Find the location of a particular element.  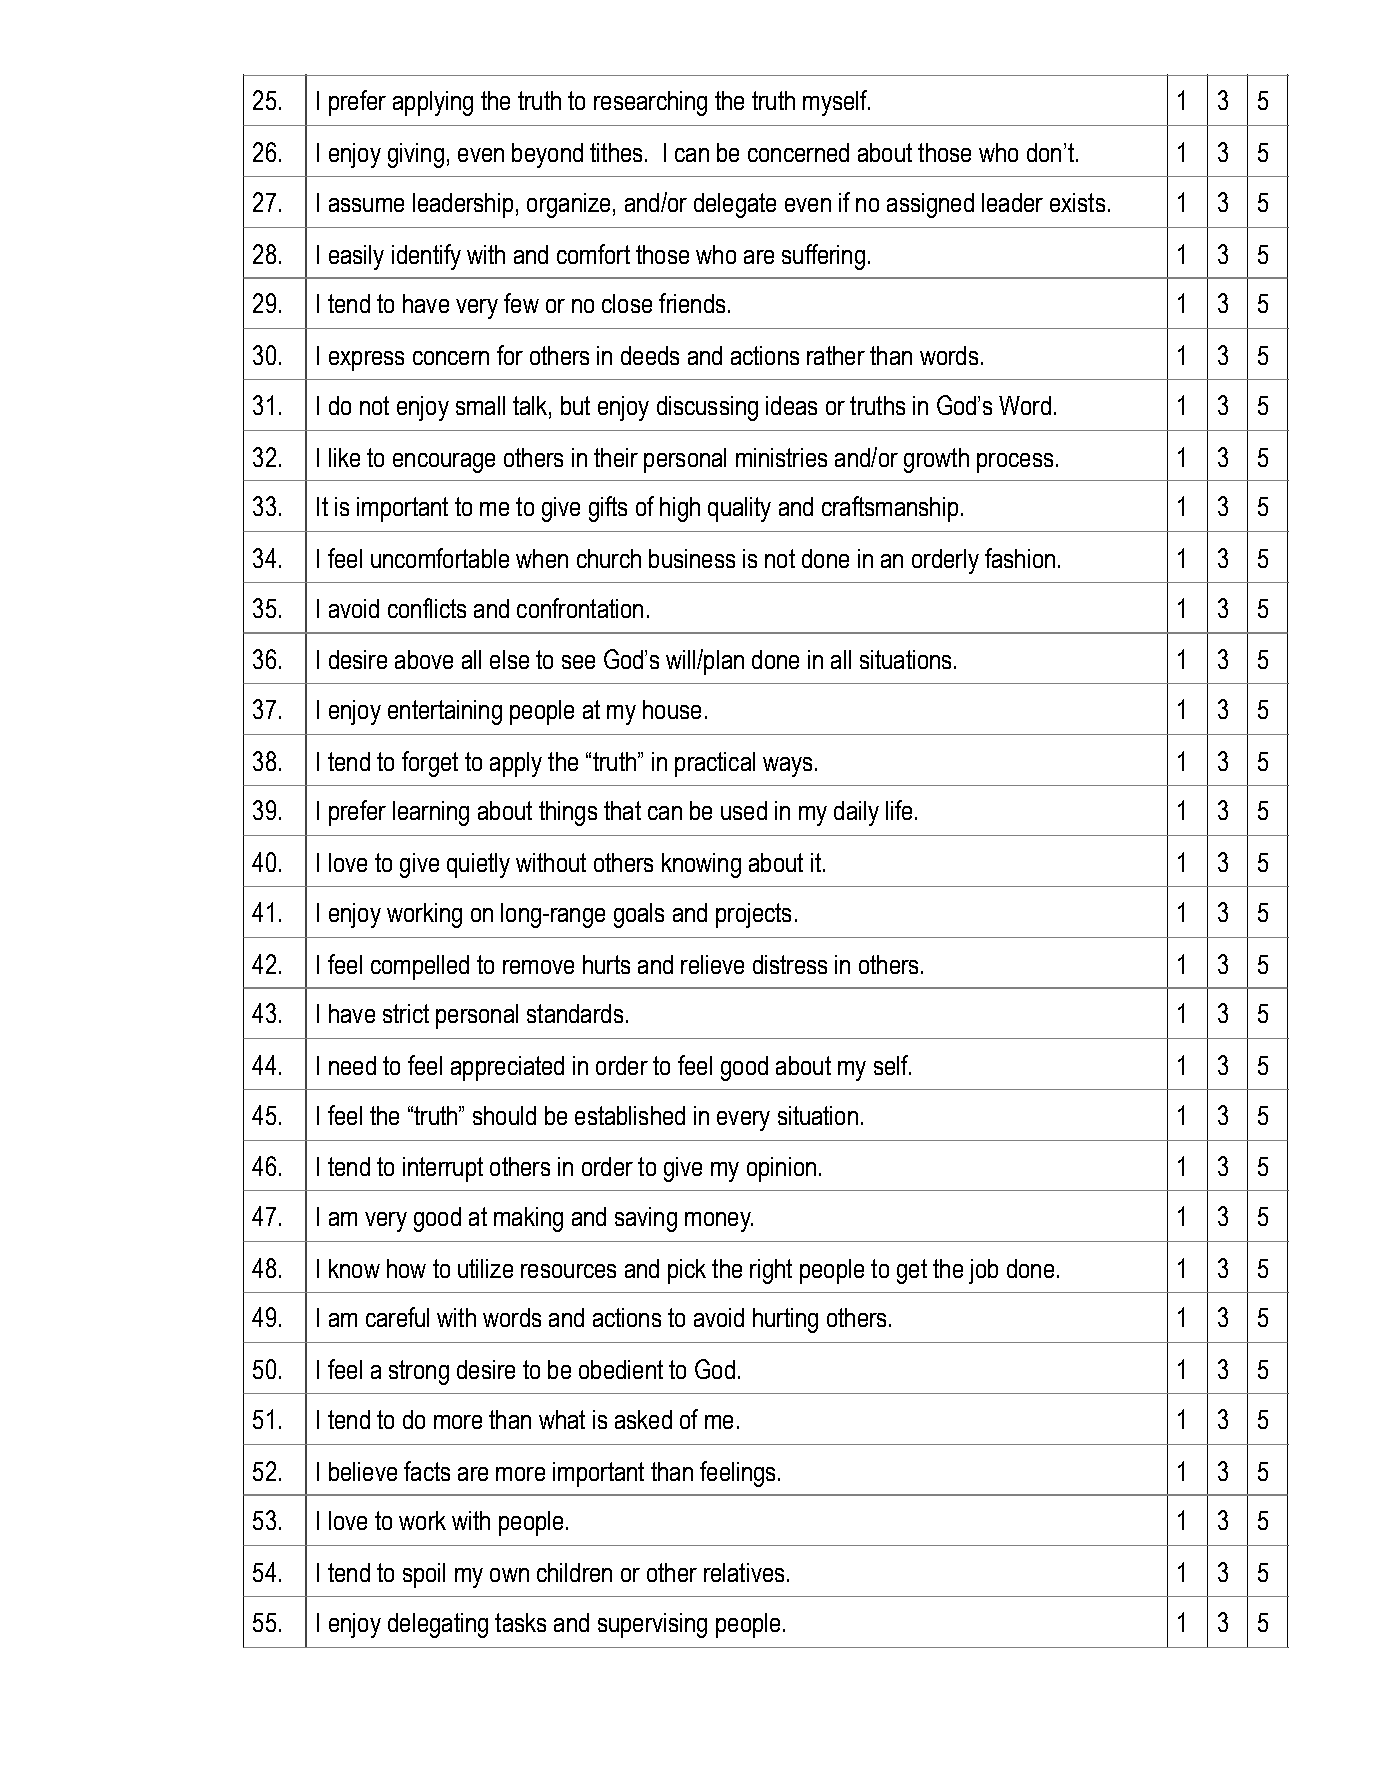

job is located at coordinates (983, 1271).
